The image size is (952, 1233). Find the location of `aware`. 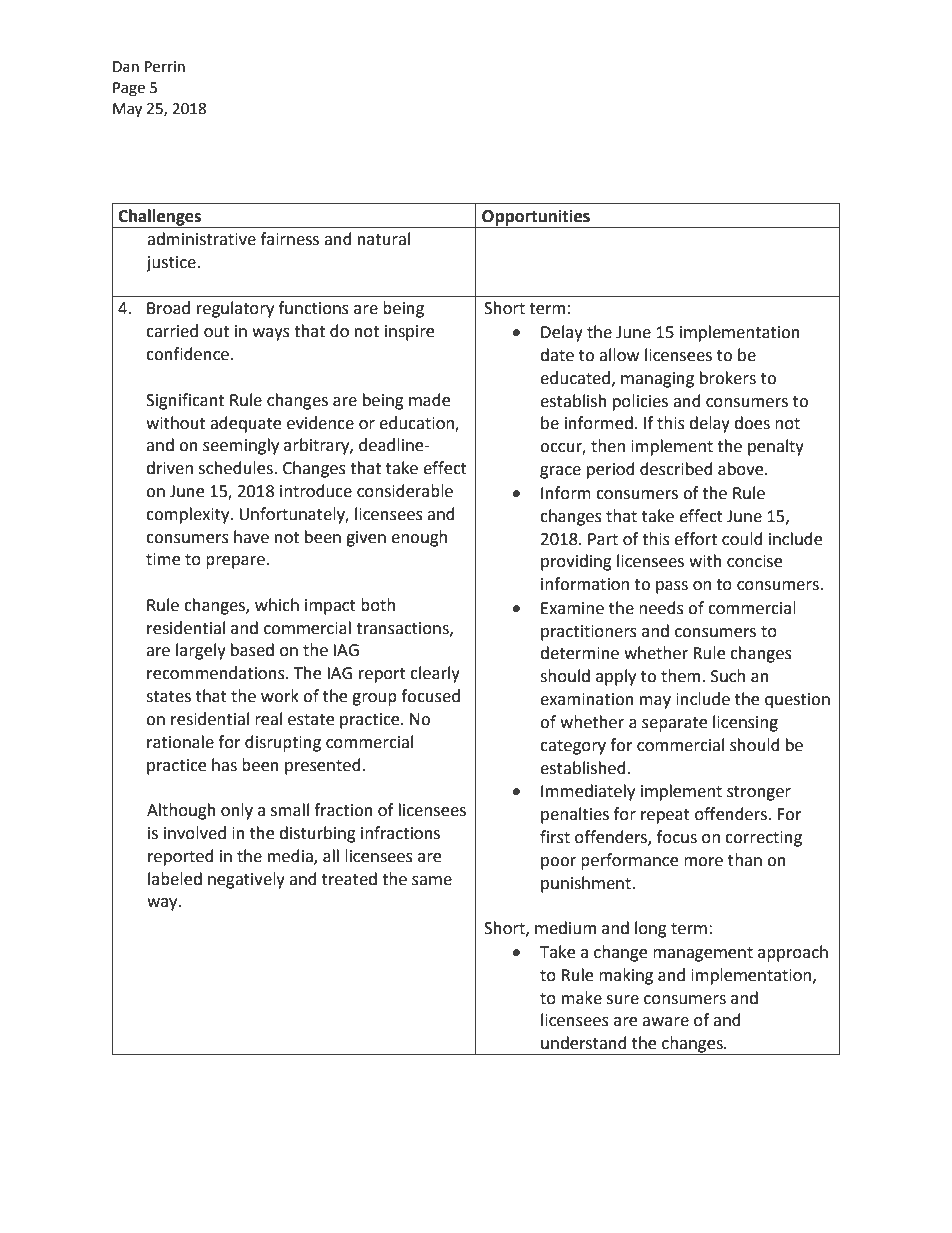

aware is located at coordinates (665, 1022).
